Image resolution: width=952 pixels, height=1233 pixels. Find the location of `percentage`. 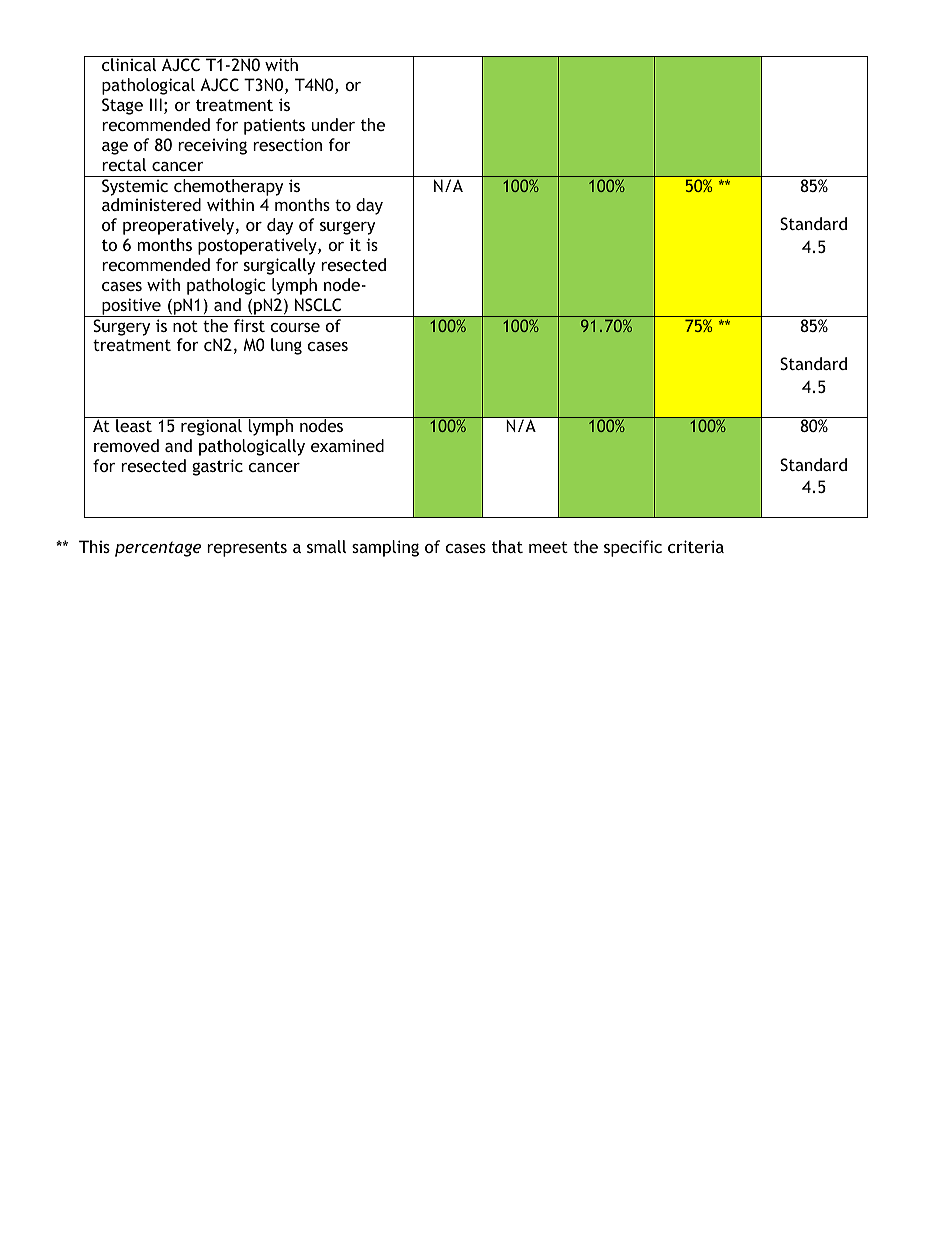

percentage is located at coordinates (158, 549).
